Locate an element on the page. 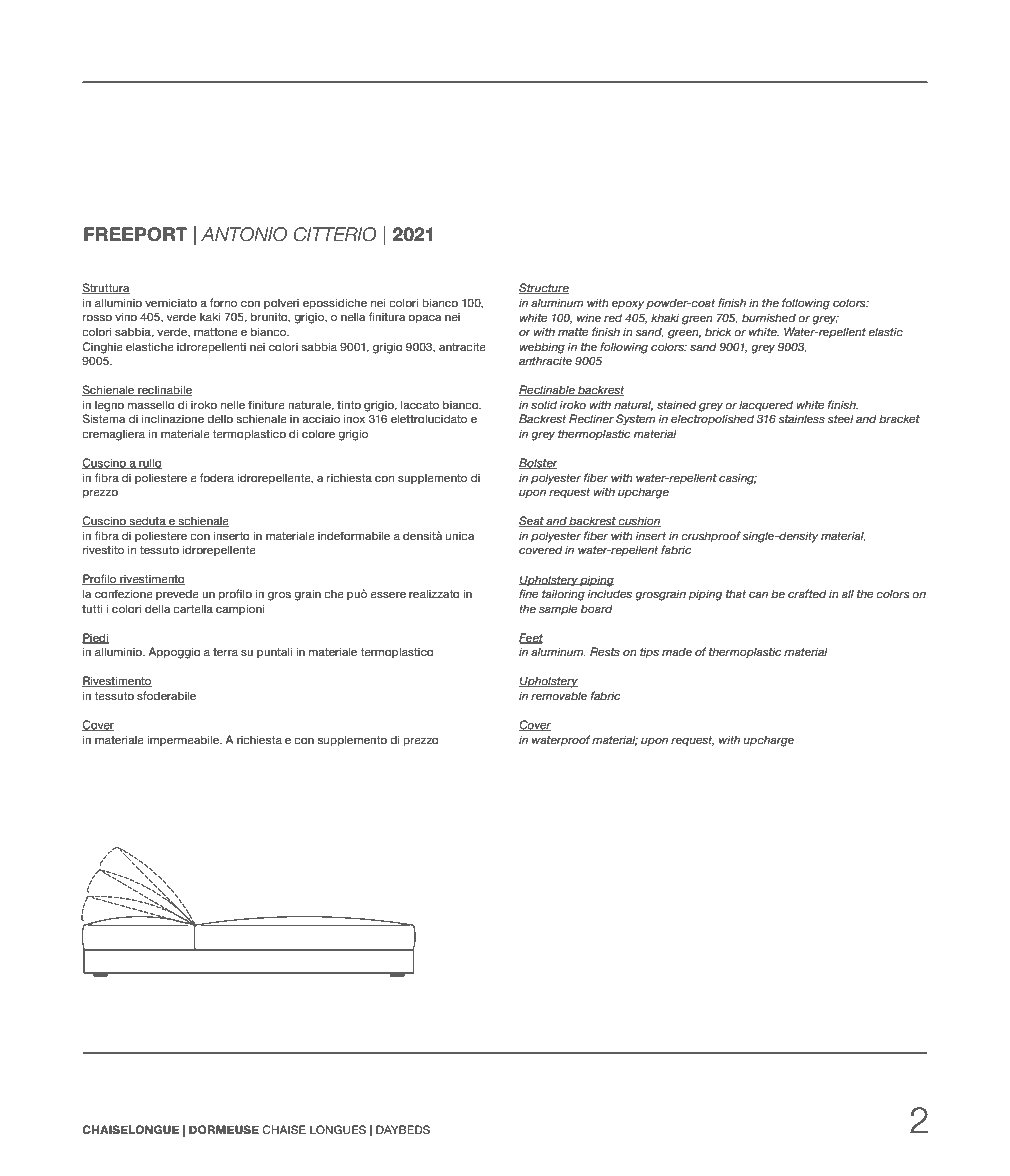 Image resolution: width=1010 pixels, height=1176 pixels. Bolster is located at coordinates (538, 463).
